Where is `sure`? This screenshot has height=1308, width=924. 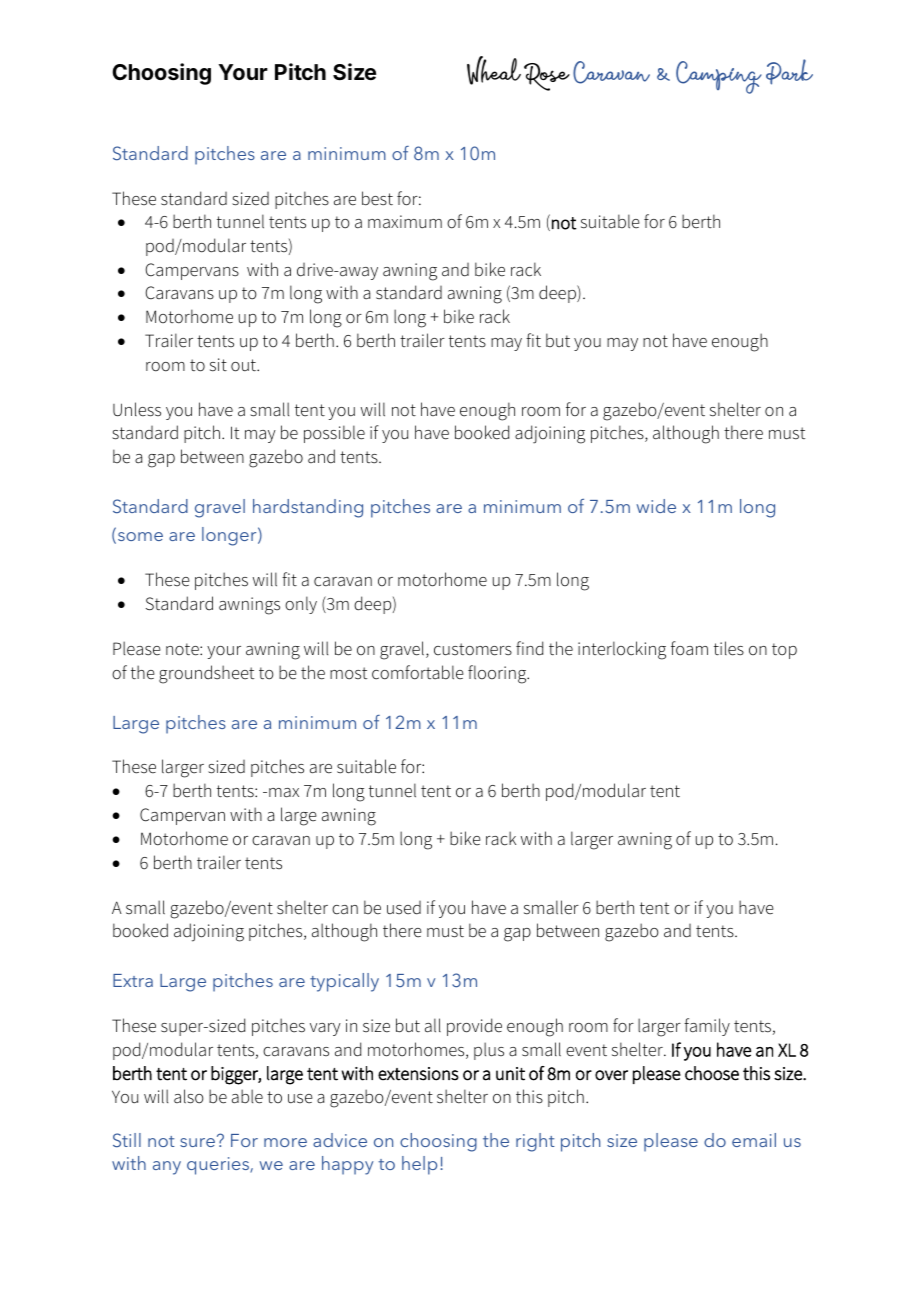
sure is located at coordinates (197, 1142).
